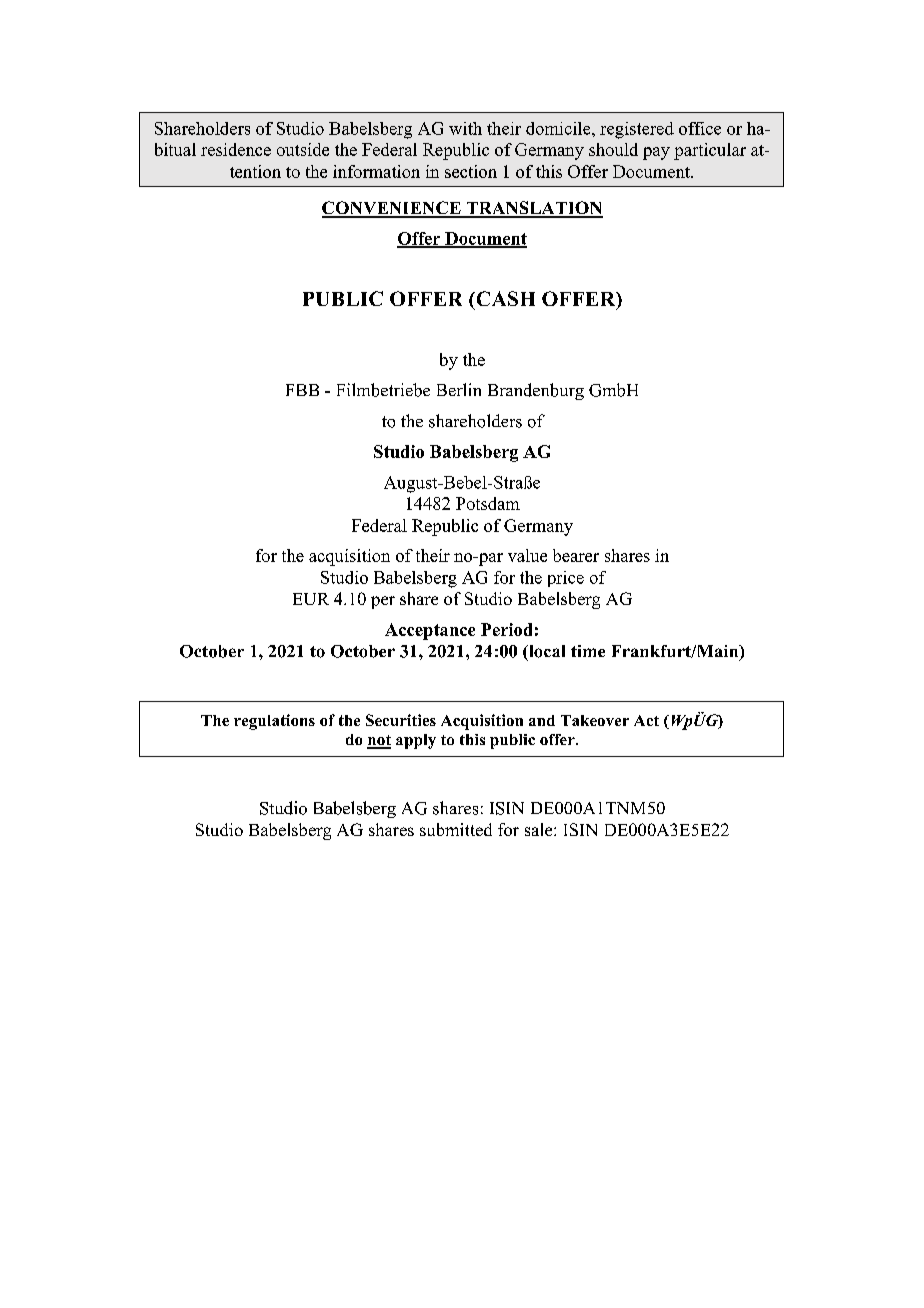 This screenshot has height=1308, width=924. Describe the element at coordinates (471, 171) in the screenshot. I see `section` at that location.
